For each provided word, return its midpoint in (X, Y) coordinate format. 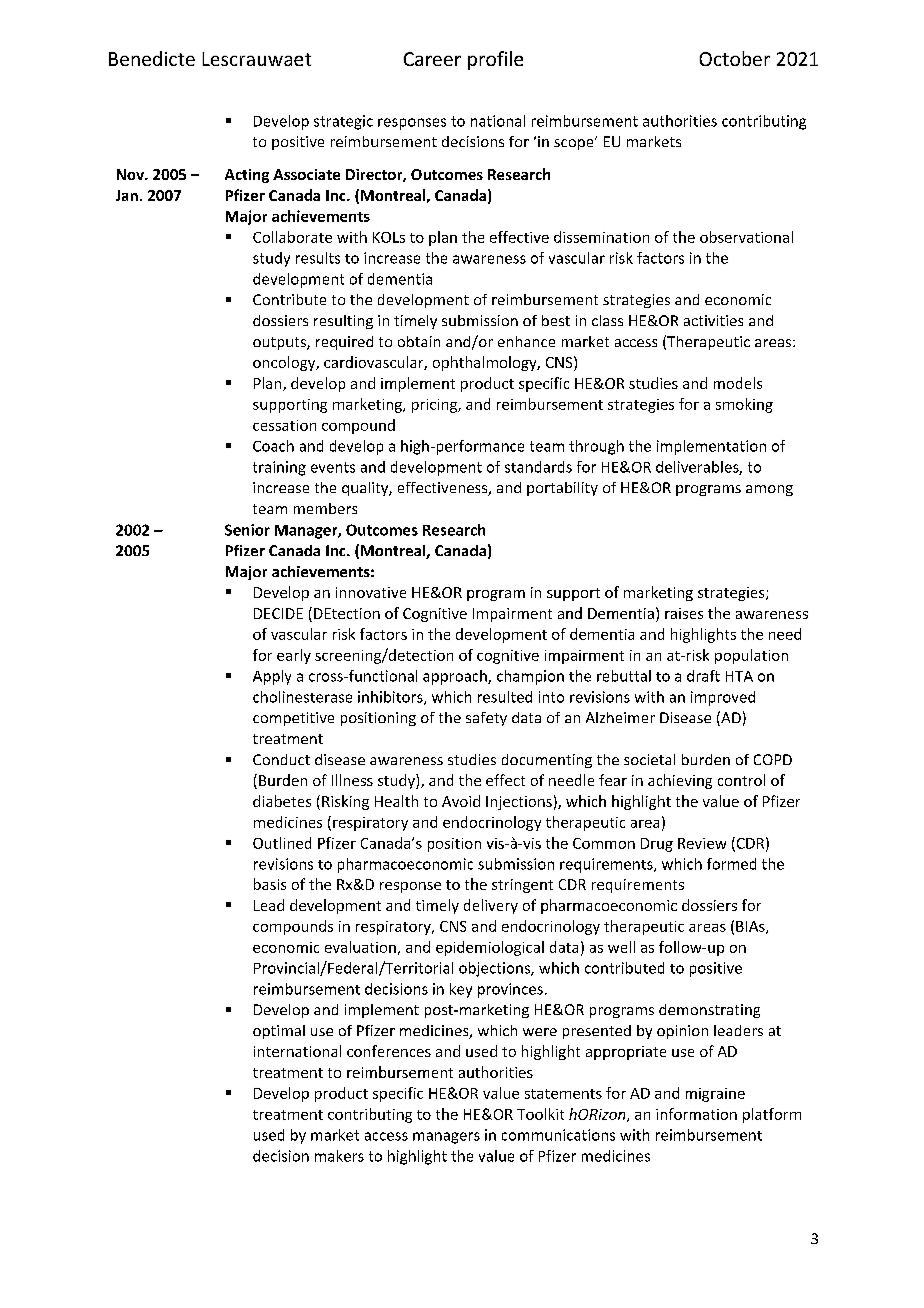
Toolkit (540, 1114)
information (696, 1114)
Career (432, 59)
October (735, 58)
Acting (247, 176)
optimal (279, 1032)
